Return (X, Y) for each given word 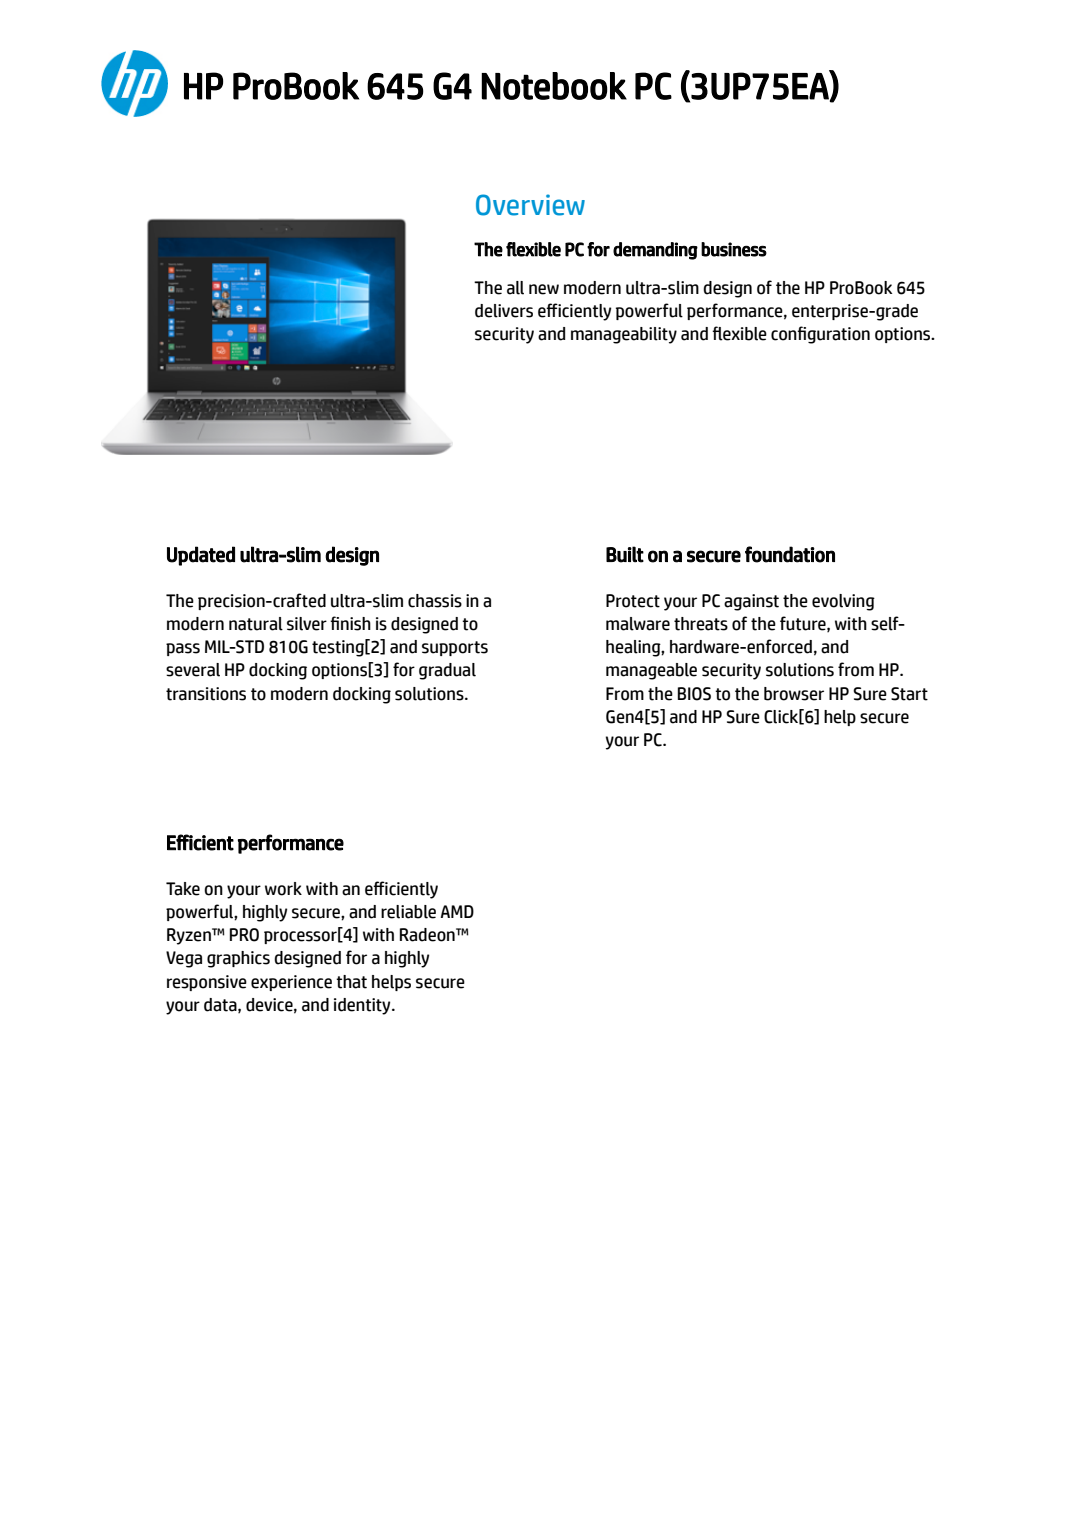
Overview (530, 205)
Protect (633, 601)
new (544, 289)
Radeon (428, 935)
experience (291, 983)
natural (256, 624)
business (734, 249)
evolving (843, 602)
